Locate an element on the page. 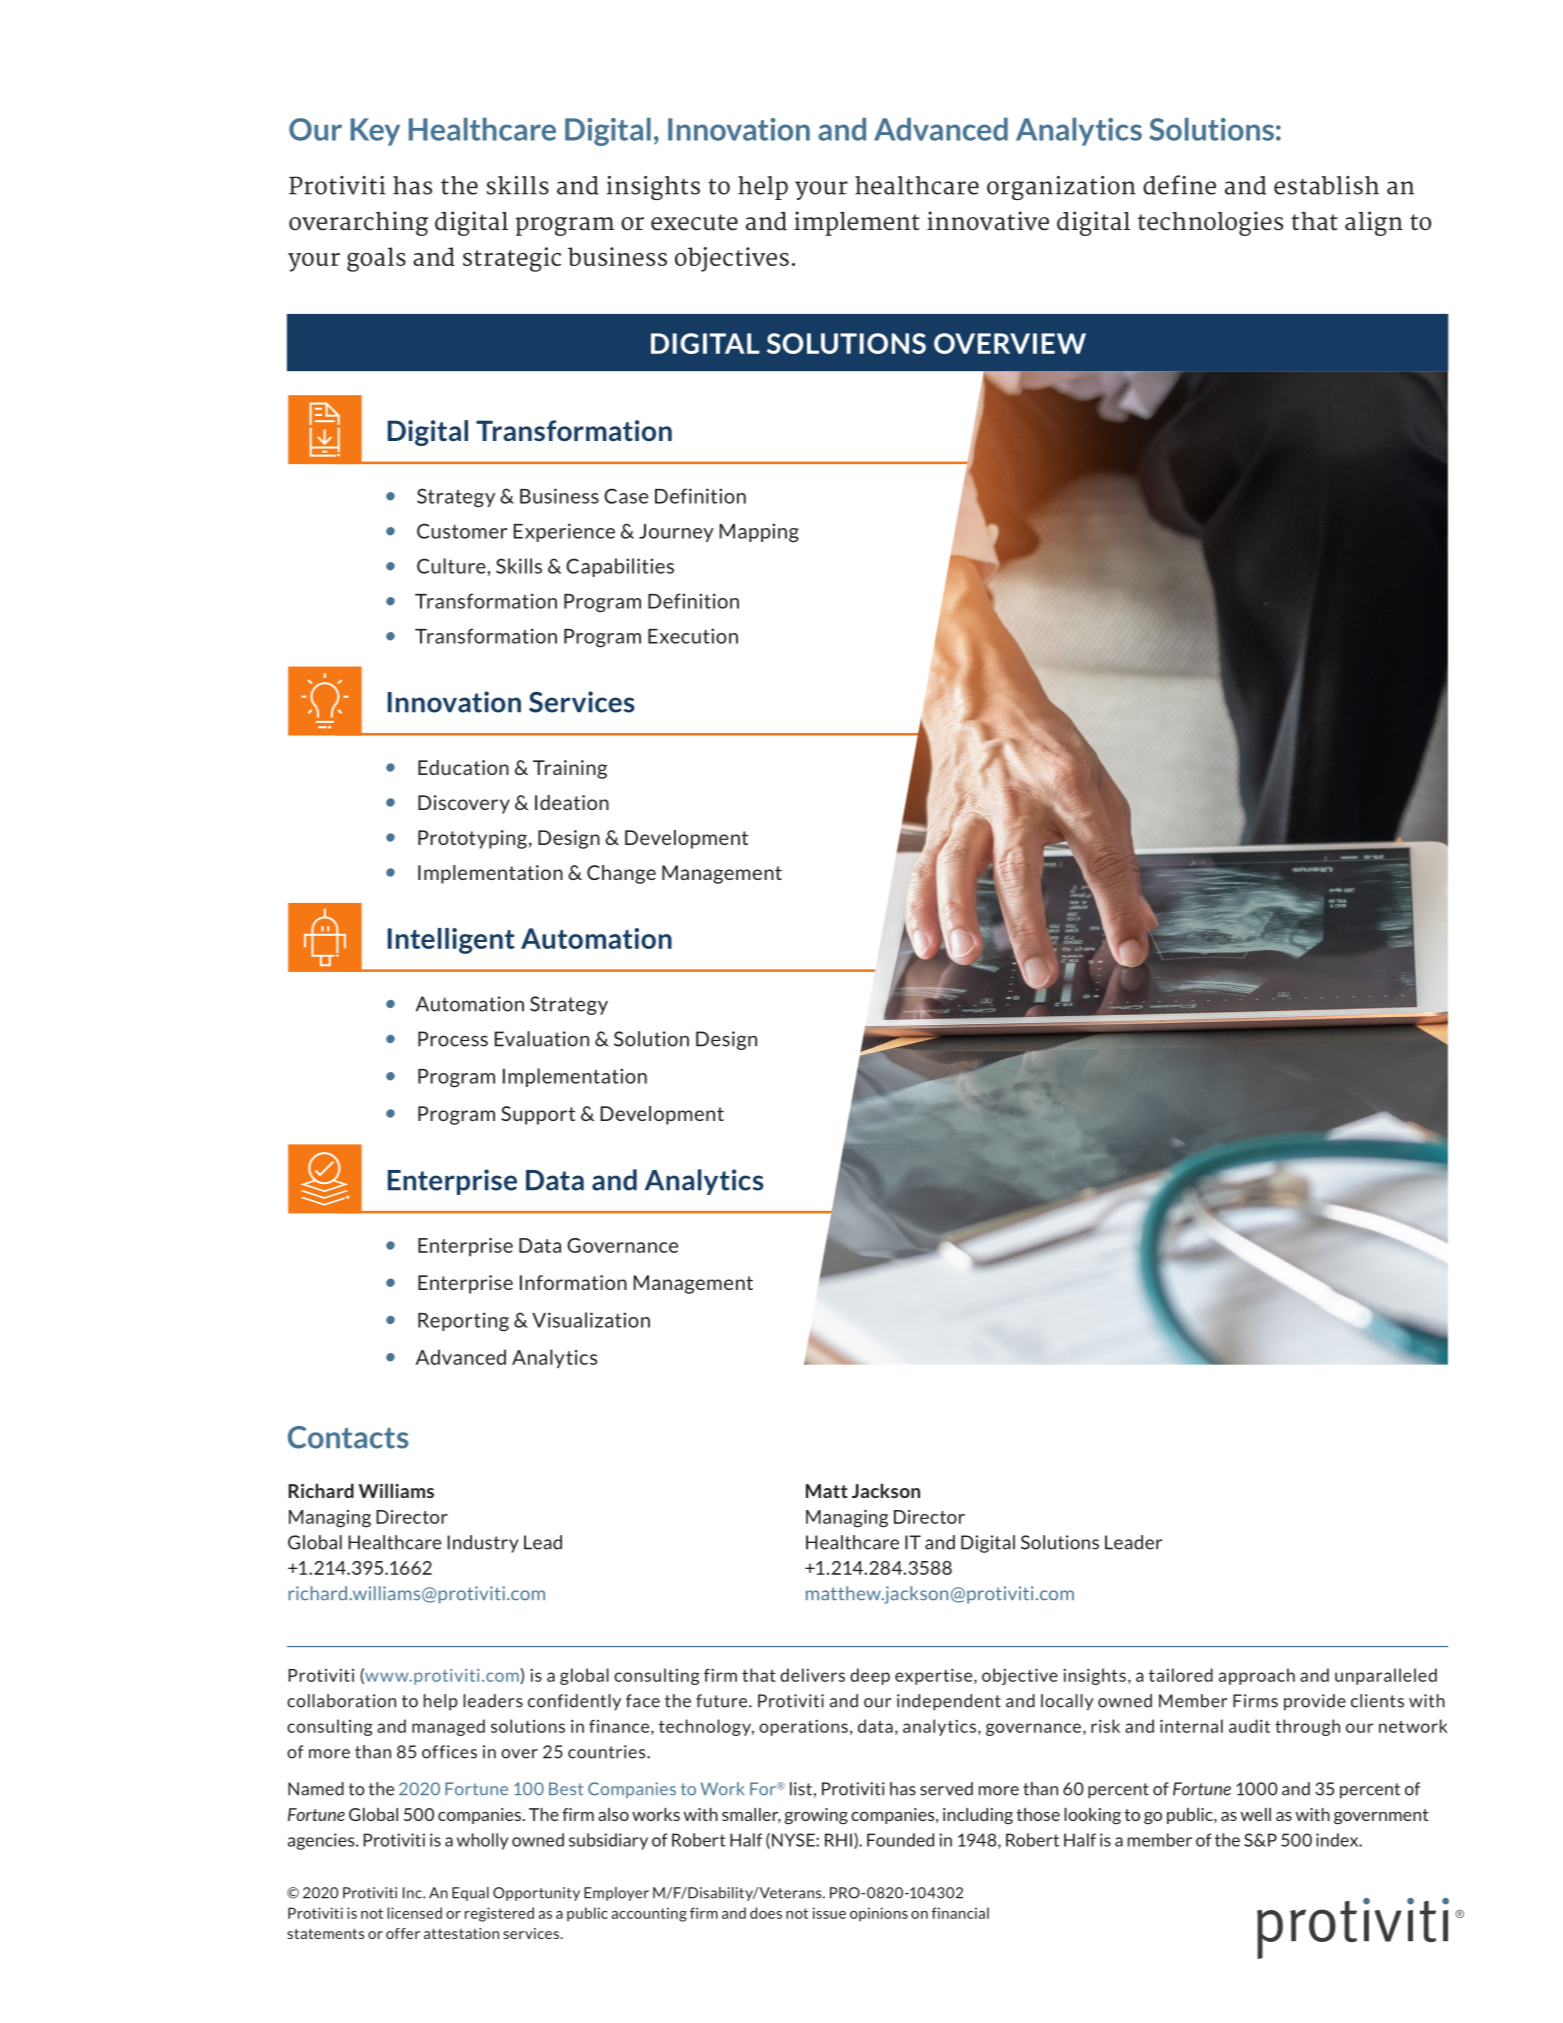 This document has height=2023, width=1563. deep is located at coordinates (870, 1676).
